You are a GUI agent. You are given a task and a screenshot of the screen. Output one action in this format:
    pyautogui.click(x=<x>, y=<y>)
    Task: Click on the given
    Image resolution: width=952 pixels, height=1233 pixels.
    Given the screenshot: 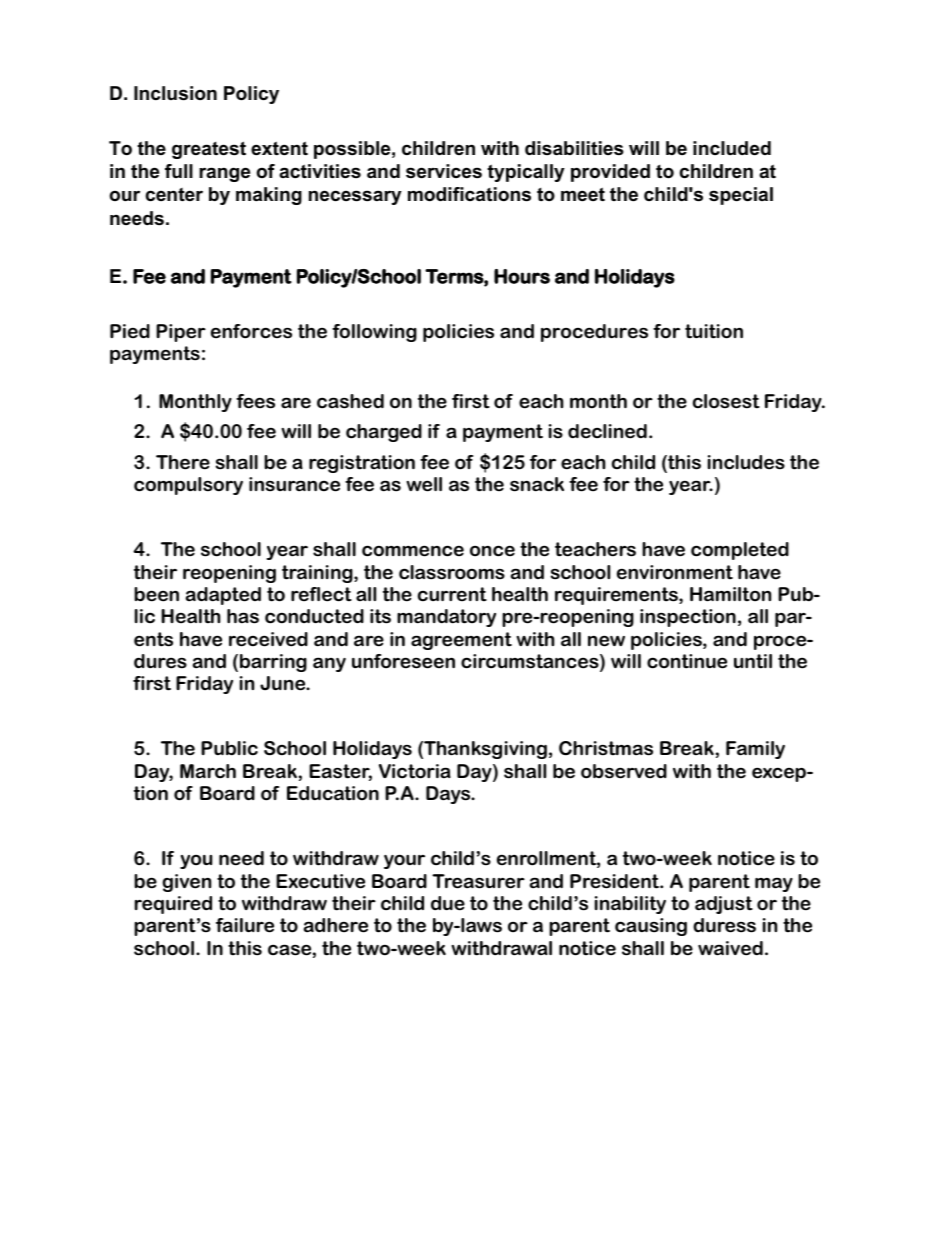 What is the action you would take?
    pyautogui.click(x=186, y=883)
